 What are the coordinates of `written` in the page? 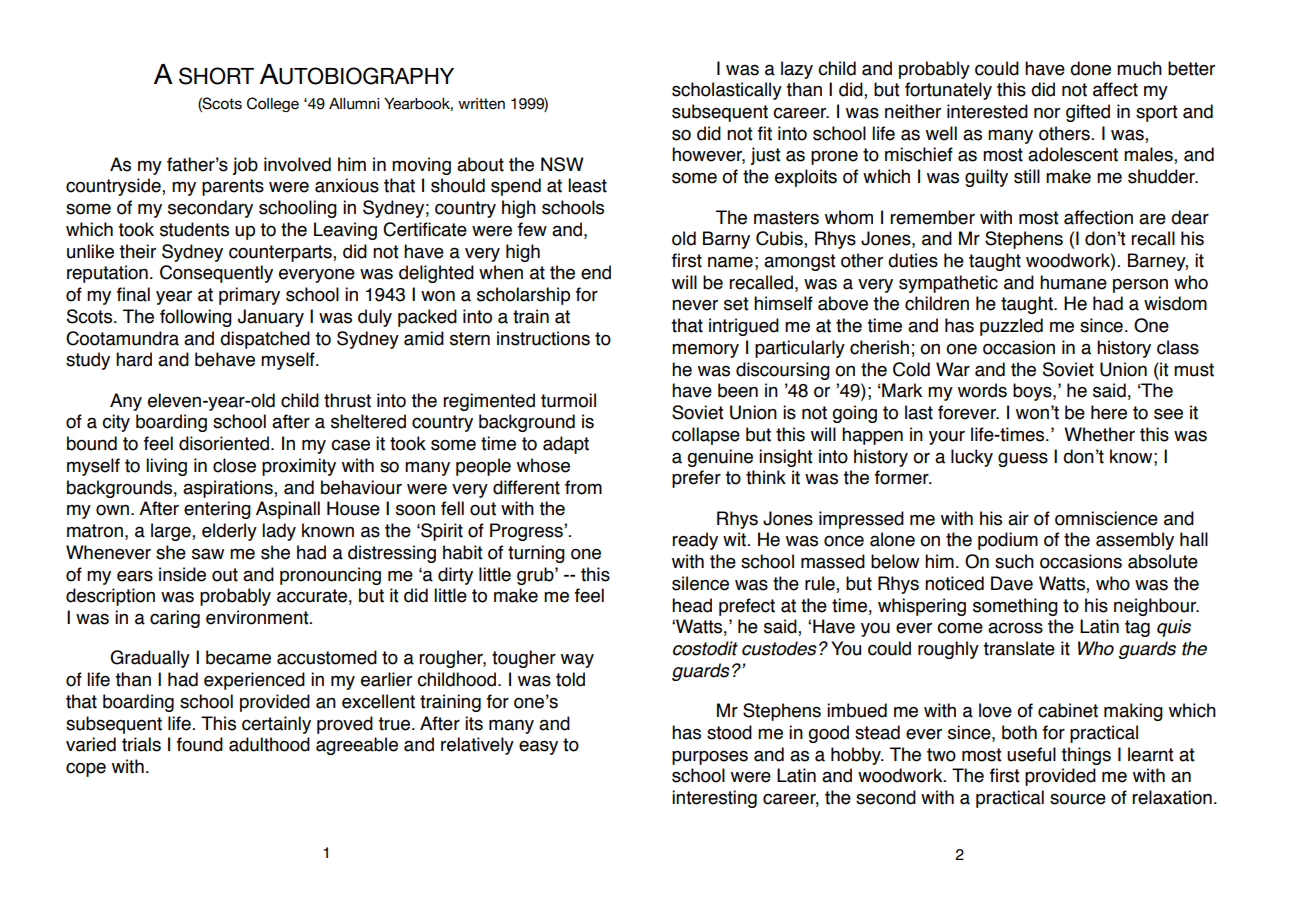 It's located at (481, 104).
